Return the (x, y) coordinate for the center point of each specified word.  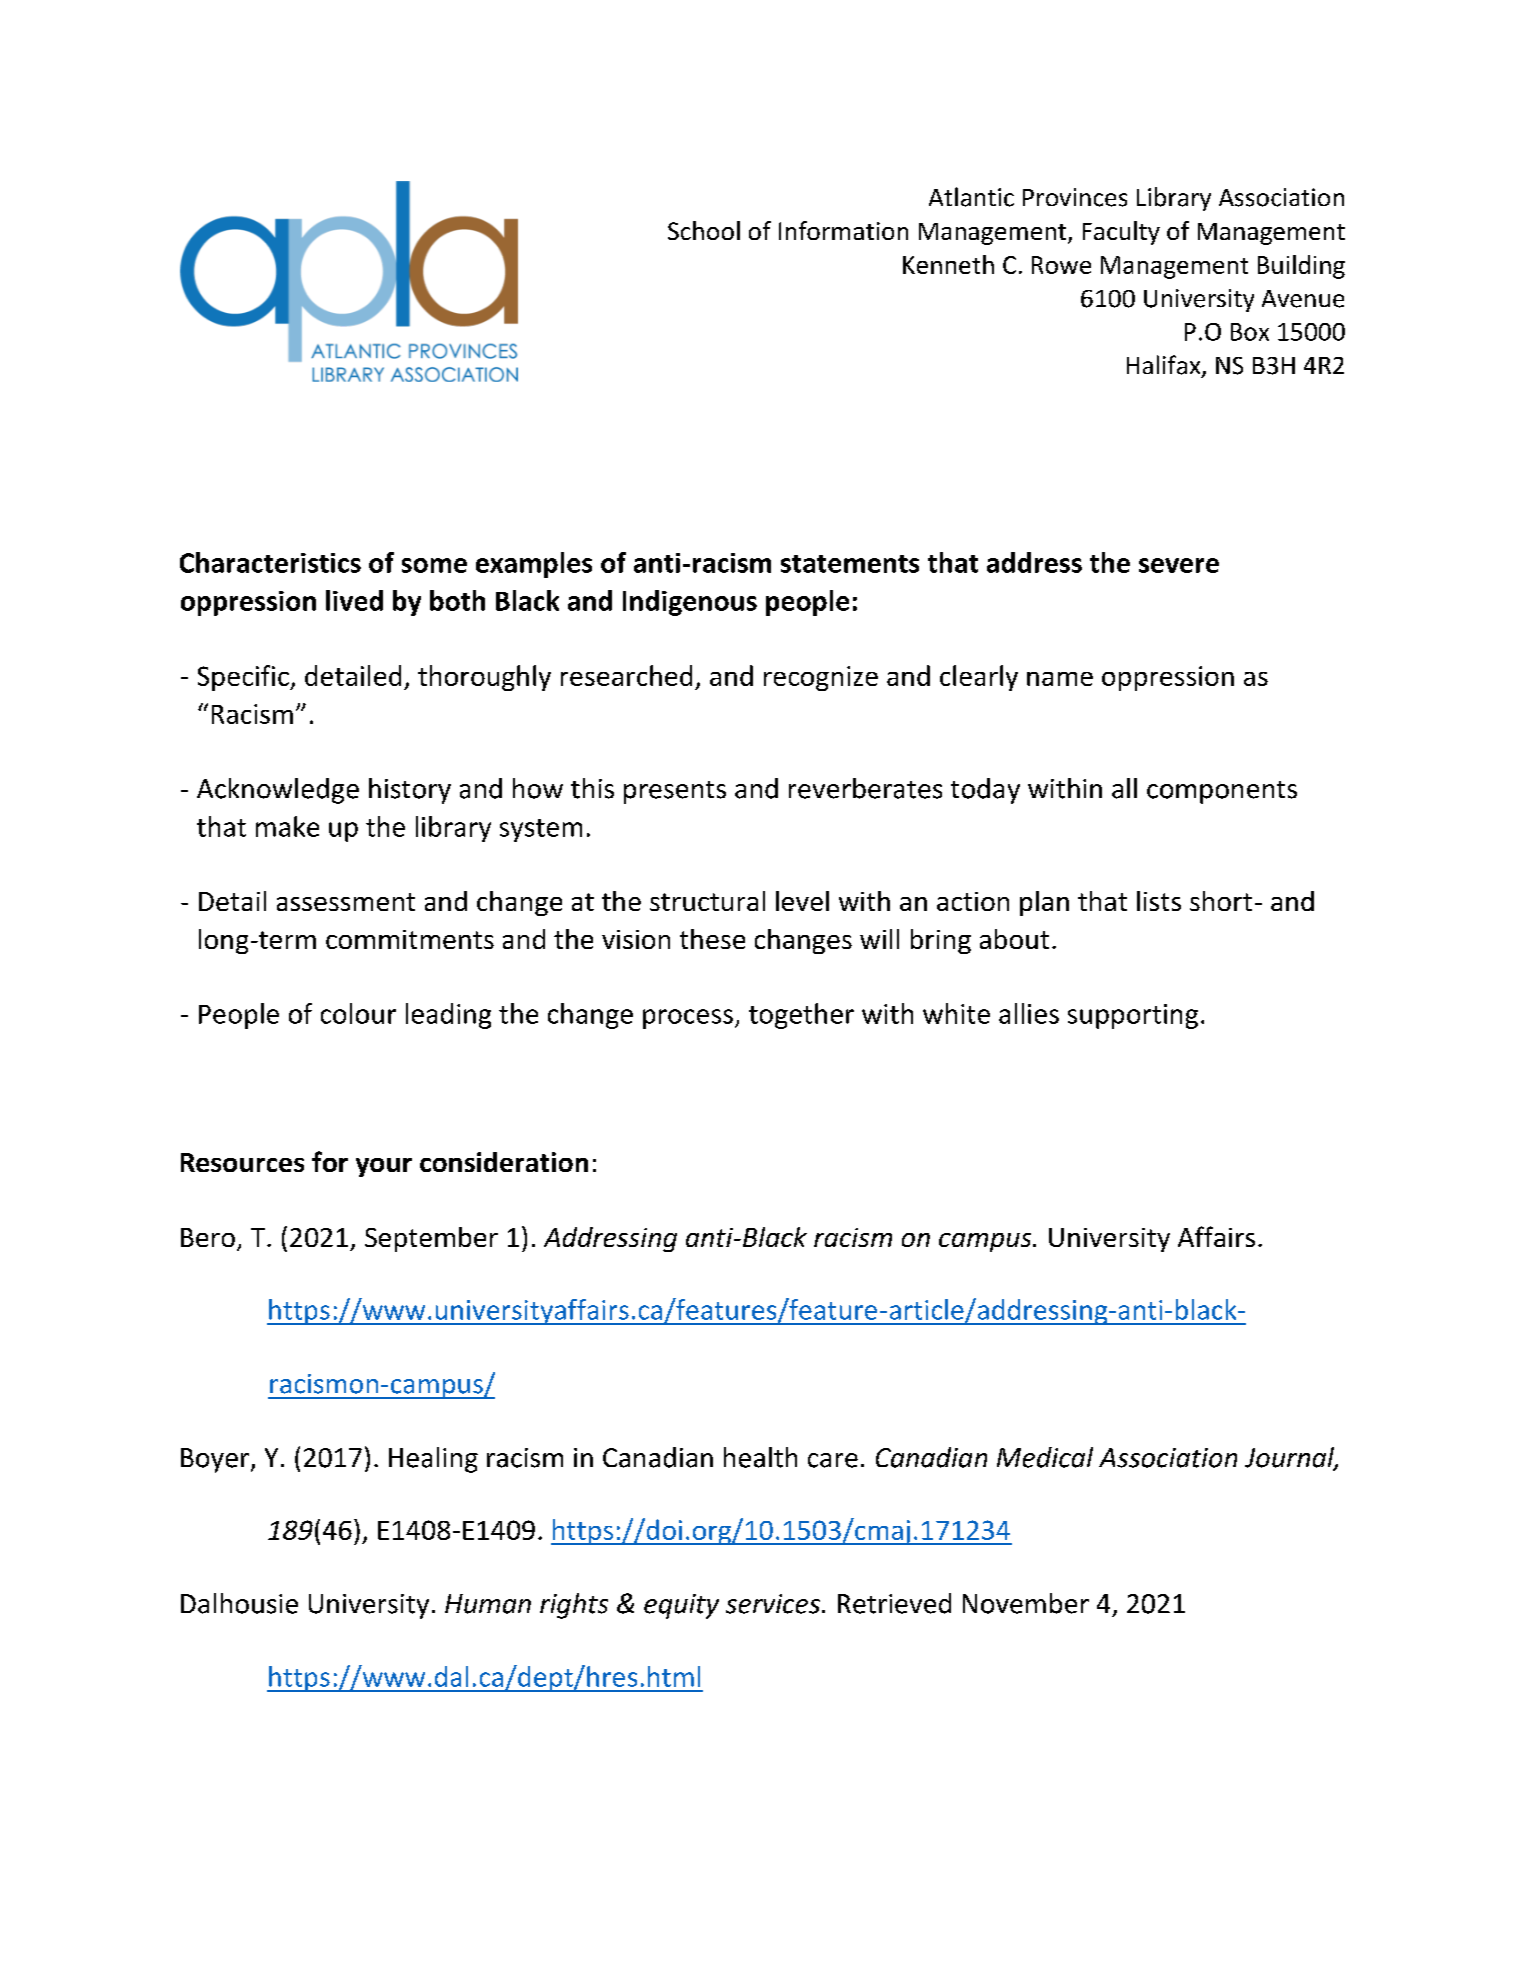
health (760, 1457)
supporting (1133, 1016)
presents (675, 792)
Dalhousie (239, 1603)
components (1222, 792)
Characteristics (270, 562)
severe (1179, 565)
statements (850, 564)
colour (358, 1013)
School (704, 230)
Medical (1045, 1457)
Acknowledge (278, 791)
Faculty (1121, 233)
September (431, 1239)
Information (843, 230)
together (801, 1016)
